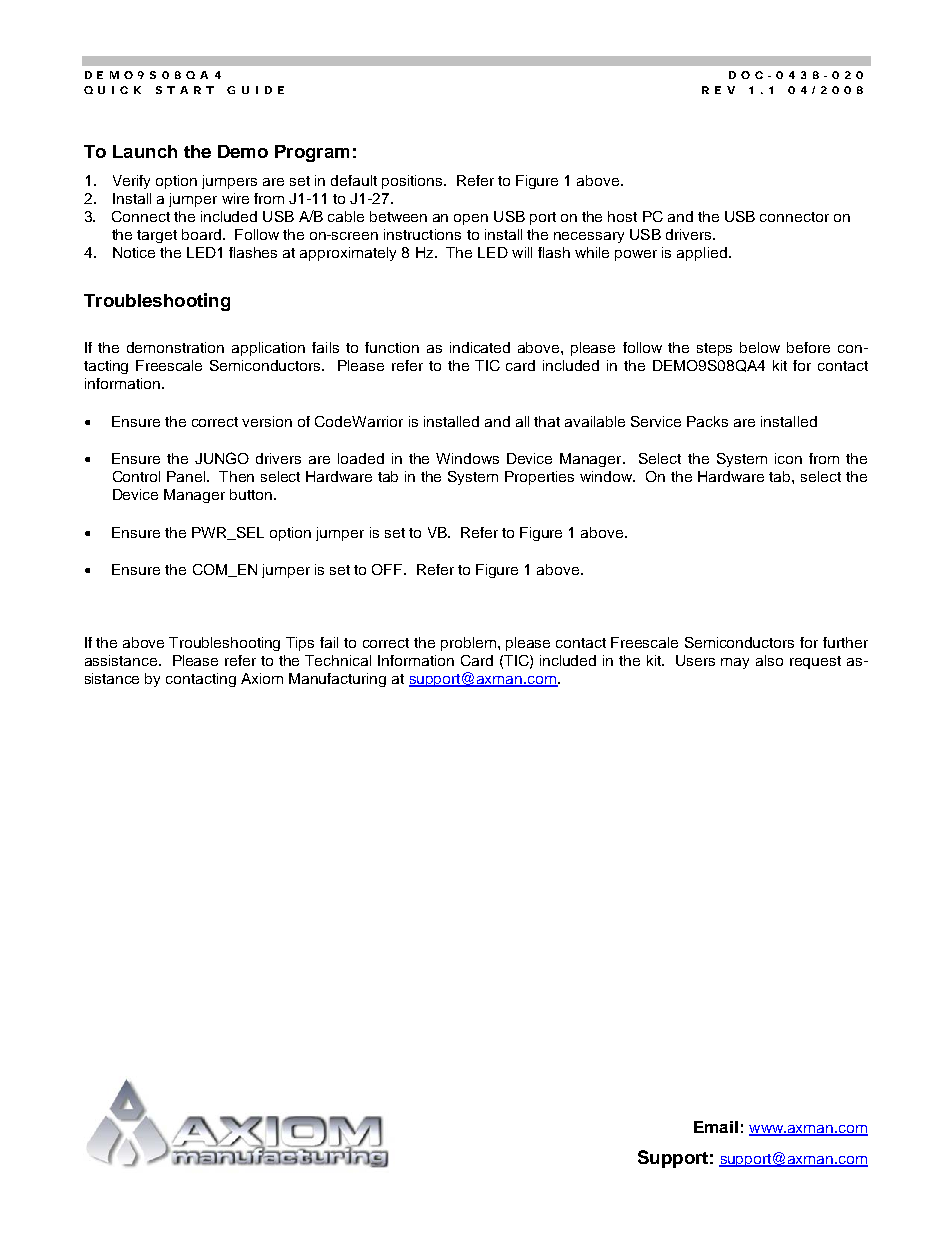  What do you see at coordinates (716, 1127) in the screenshot?
I see `Email` at bounding box center [716, 1127].
